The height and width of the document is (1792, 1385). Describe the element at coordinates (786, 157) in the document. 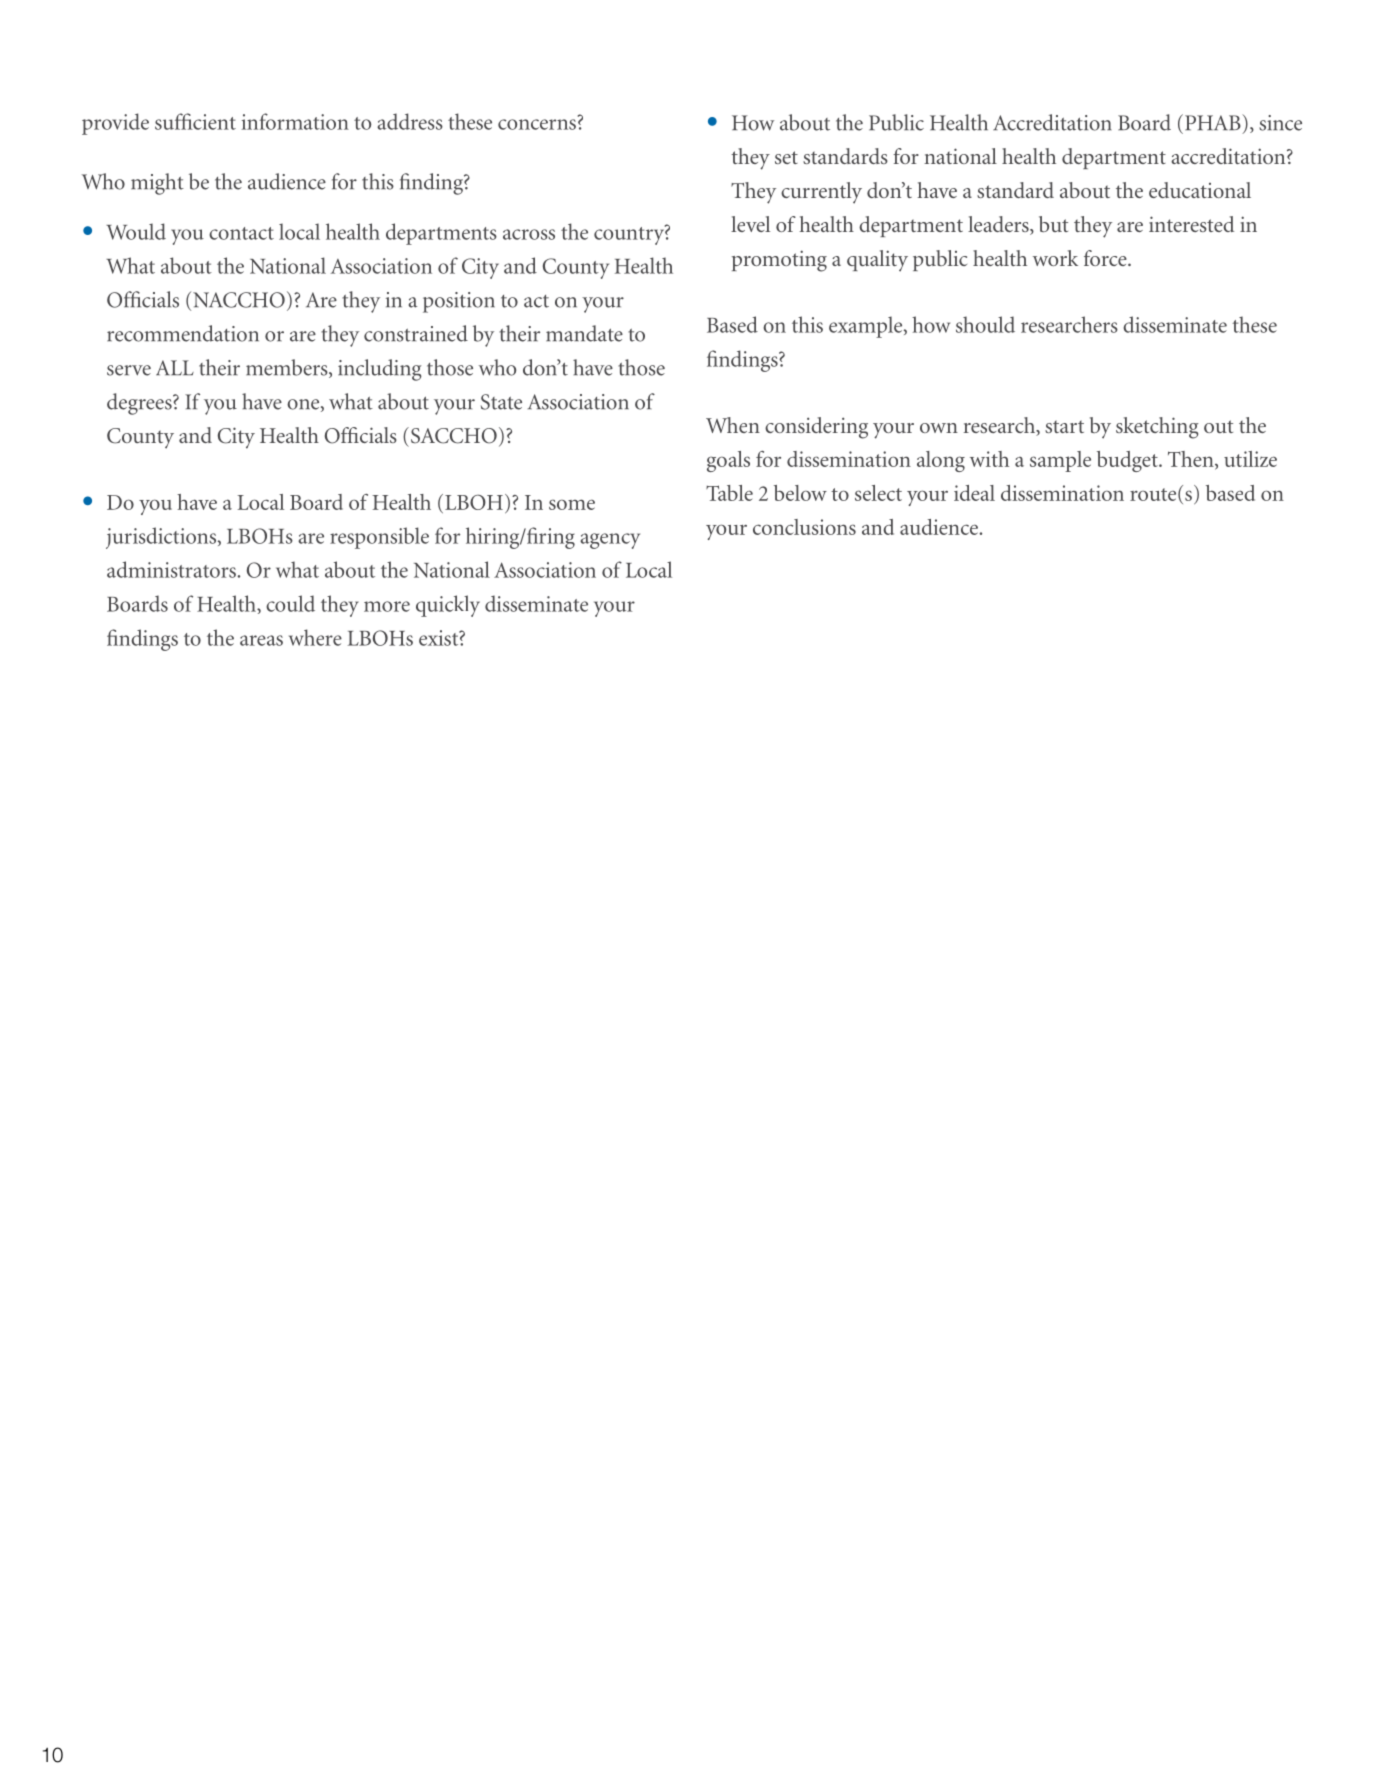

I see `set` at that location.
